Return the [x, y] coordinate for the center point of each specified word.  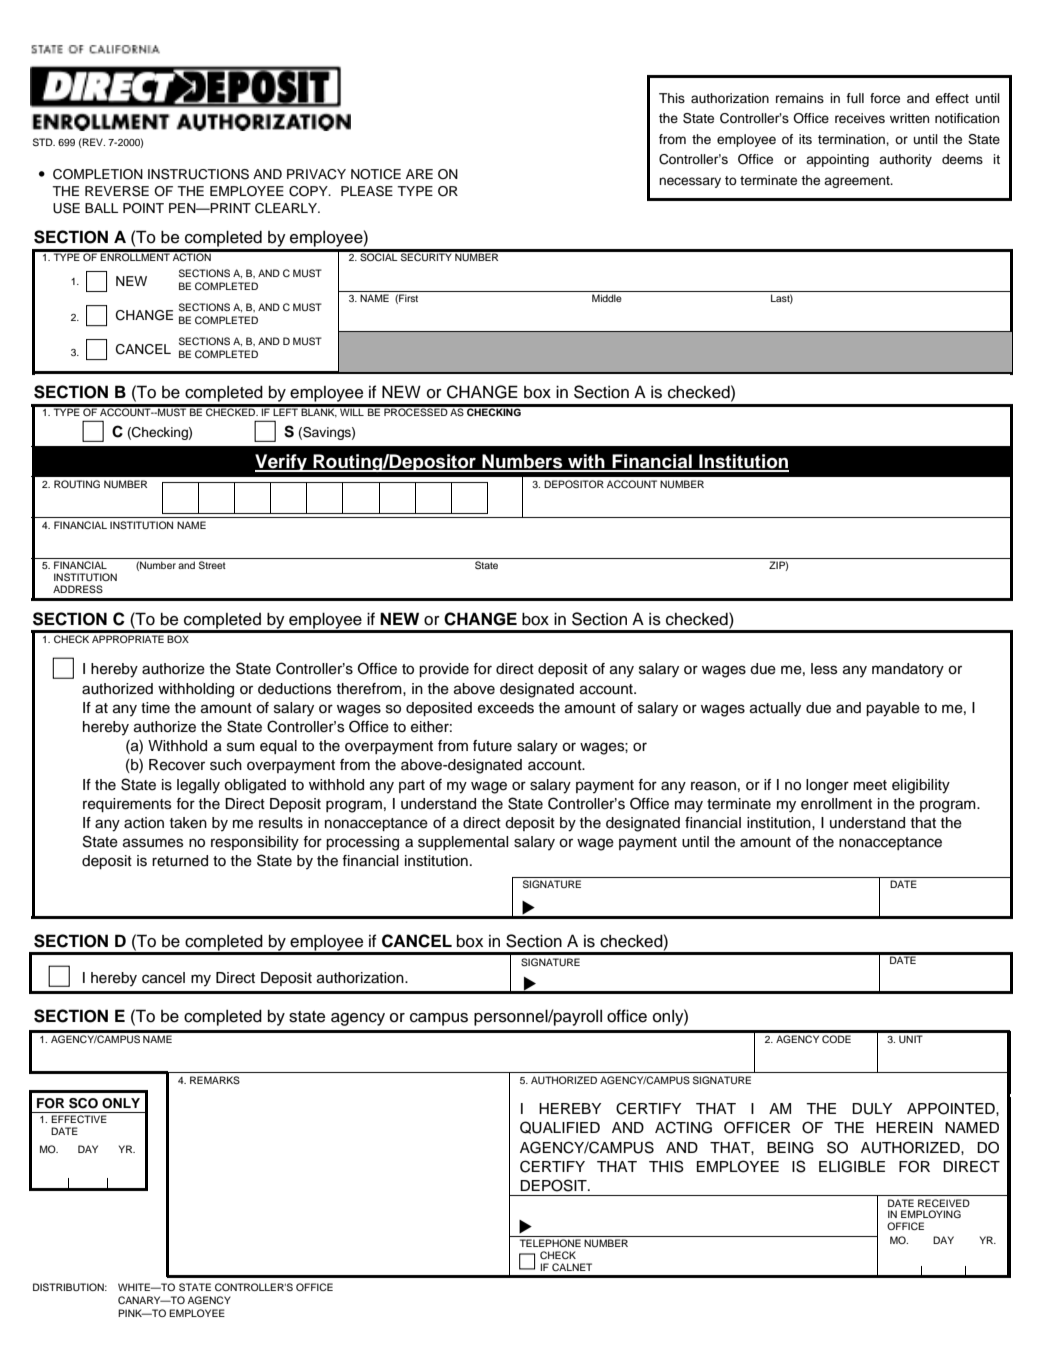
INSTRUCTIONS [198, 174]
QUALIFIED [560, 1127]
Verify [282, 463]
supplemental [463, 843]
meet [870, 785]
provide [444, 670]
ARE [419, 174]
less [824, 669]
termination [852, 139]
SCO [83, 1103]
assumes [153, 843]
